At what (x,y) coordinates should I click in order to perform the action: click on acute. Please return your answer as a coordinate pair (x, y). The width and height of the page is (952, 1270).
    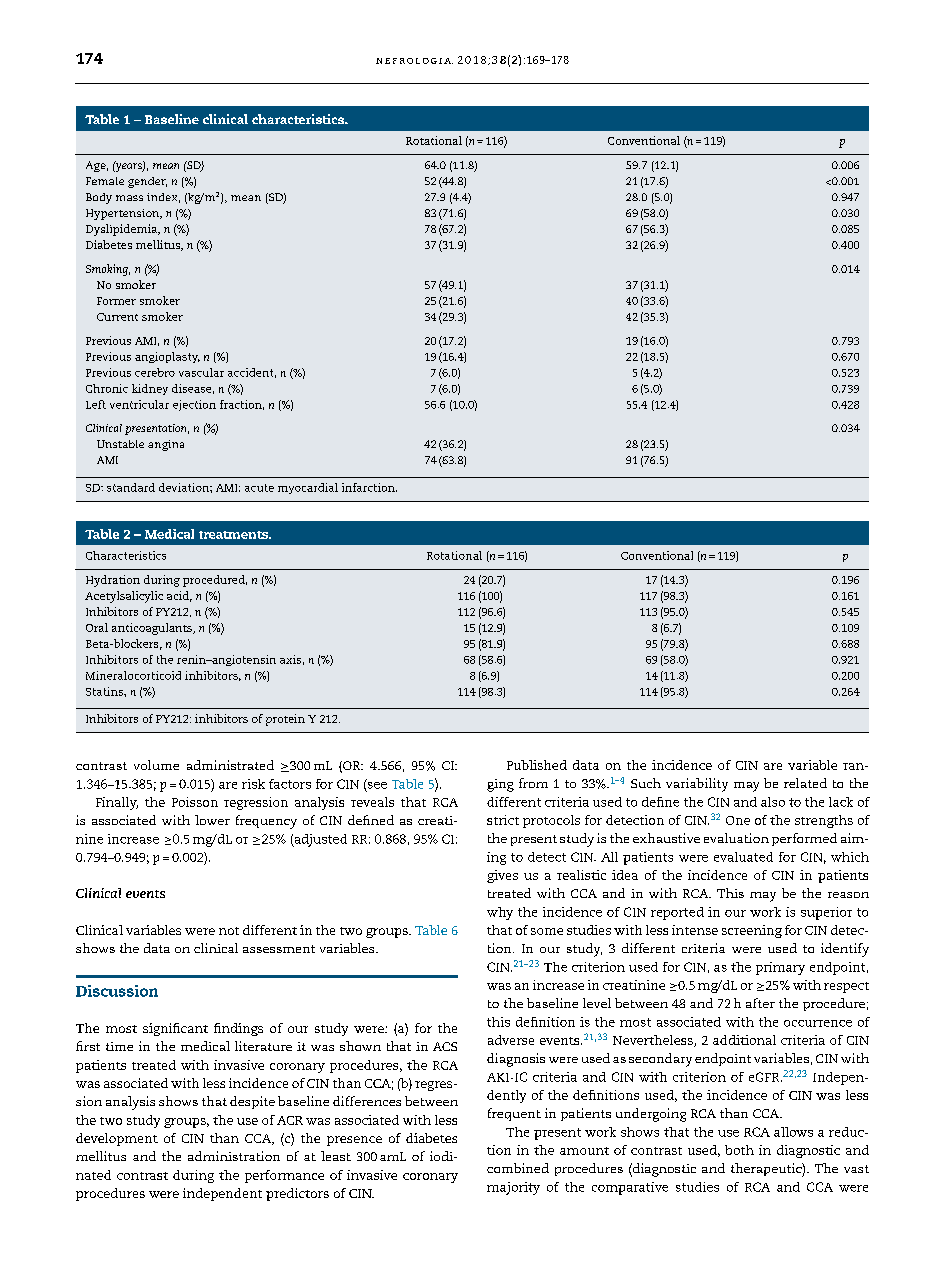
    Looking at the image, I should click on (259, 488).
